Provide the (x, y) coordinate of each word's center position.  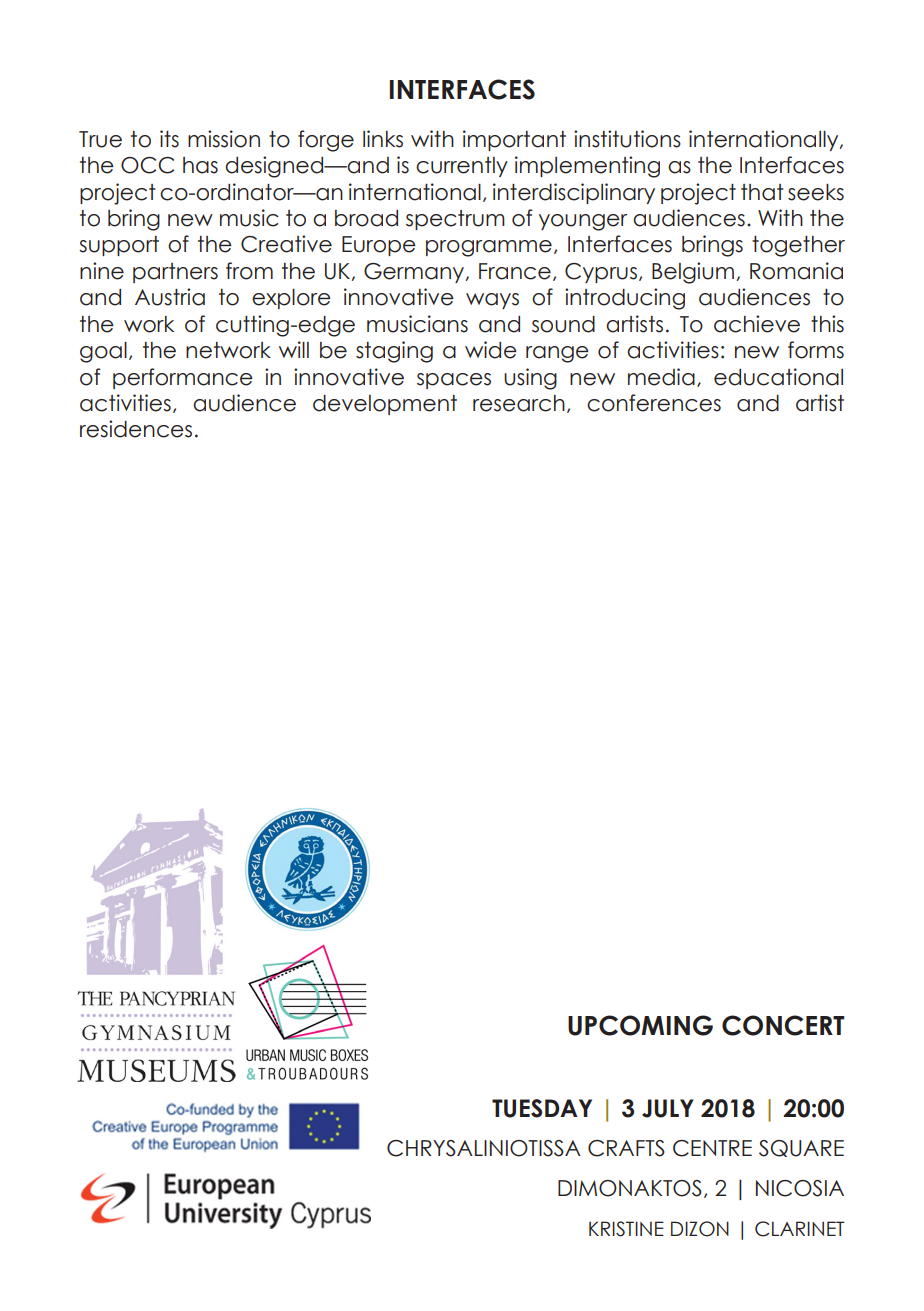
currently (462, 167)
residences (136, 429)
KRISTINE (626, 1229)
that (762, 192)
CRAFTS (626, 1148)
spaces (454, 381)
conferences (654, 403)
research (519, 403)
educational (778, 377)
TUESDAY (542, 1108)
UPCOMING (640, 1025)
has (200, 165)
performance (183, 378)
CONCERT (783, 1025)
